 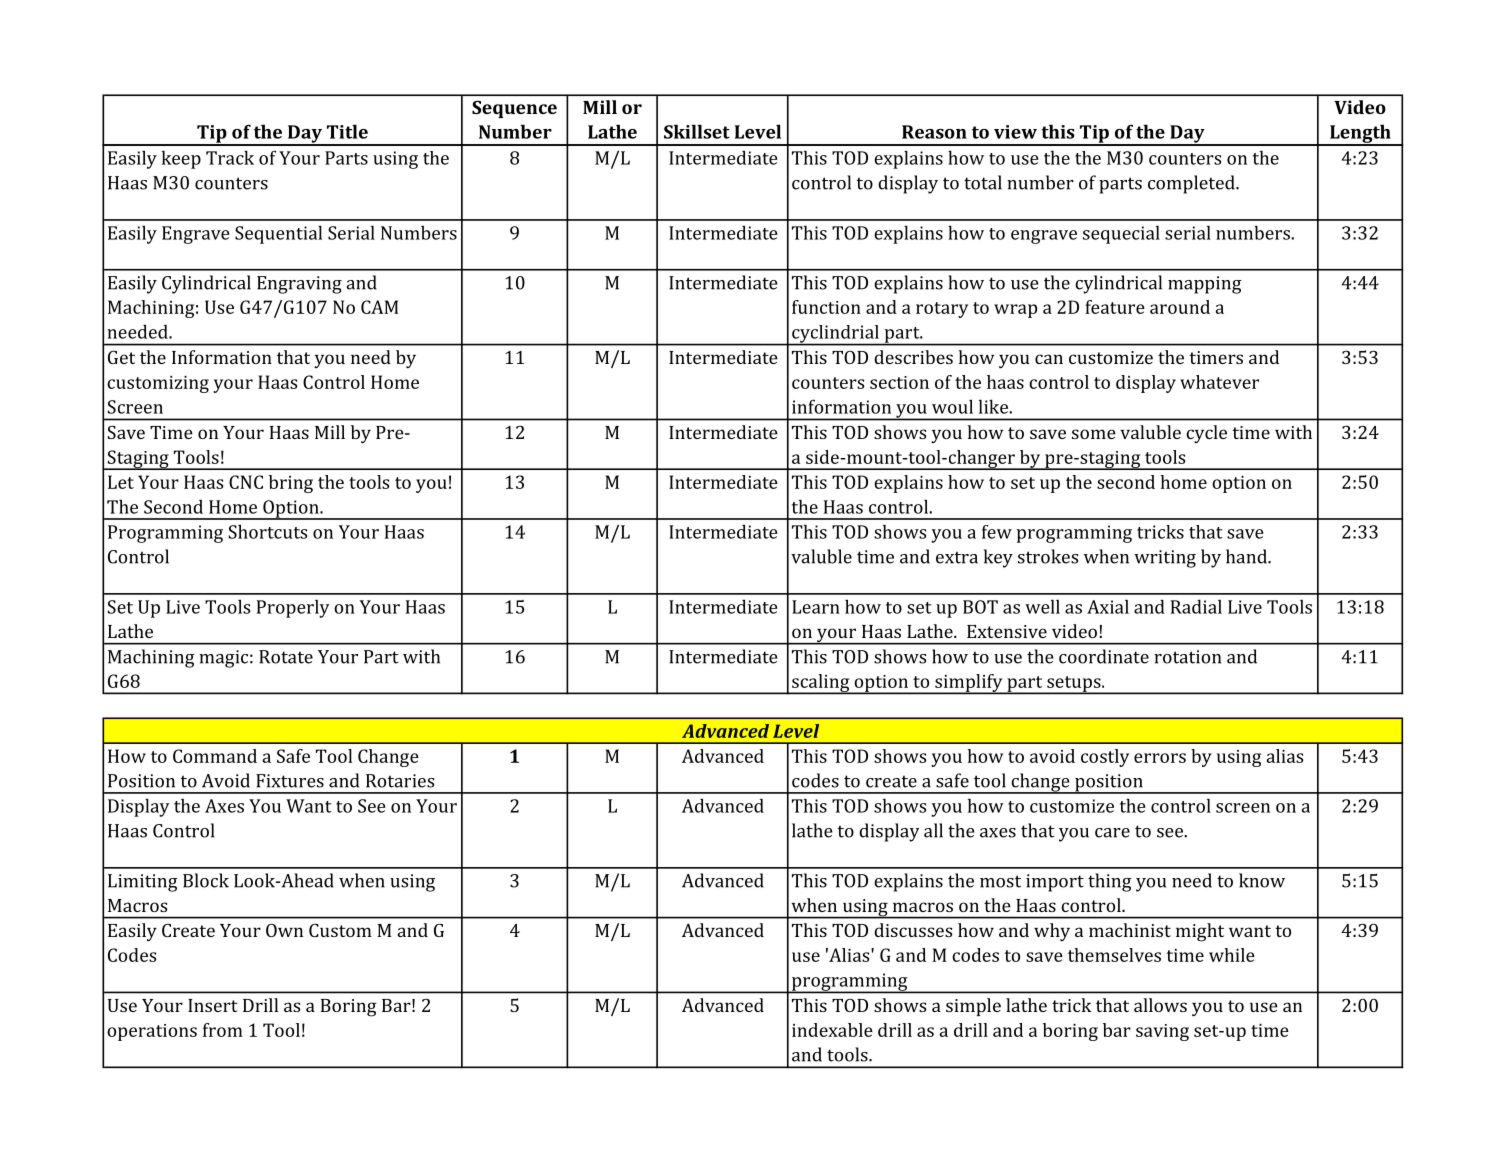 What do you see at coordinates (230, 157) in the image?
I see `Track` at bounding box center [230, 157].
